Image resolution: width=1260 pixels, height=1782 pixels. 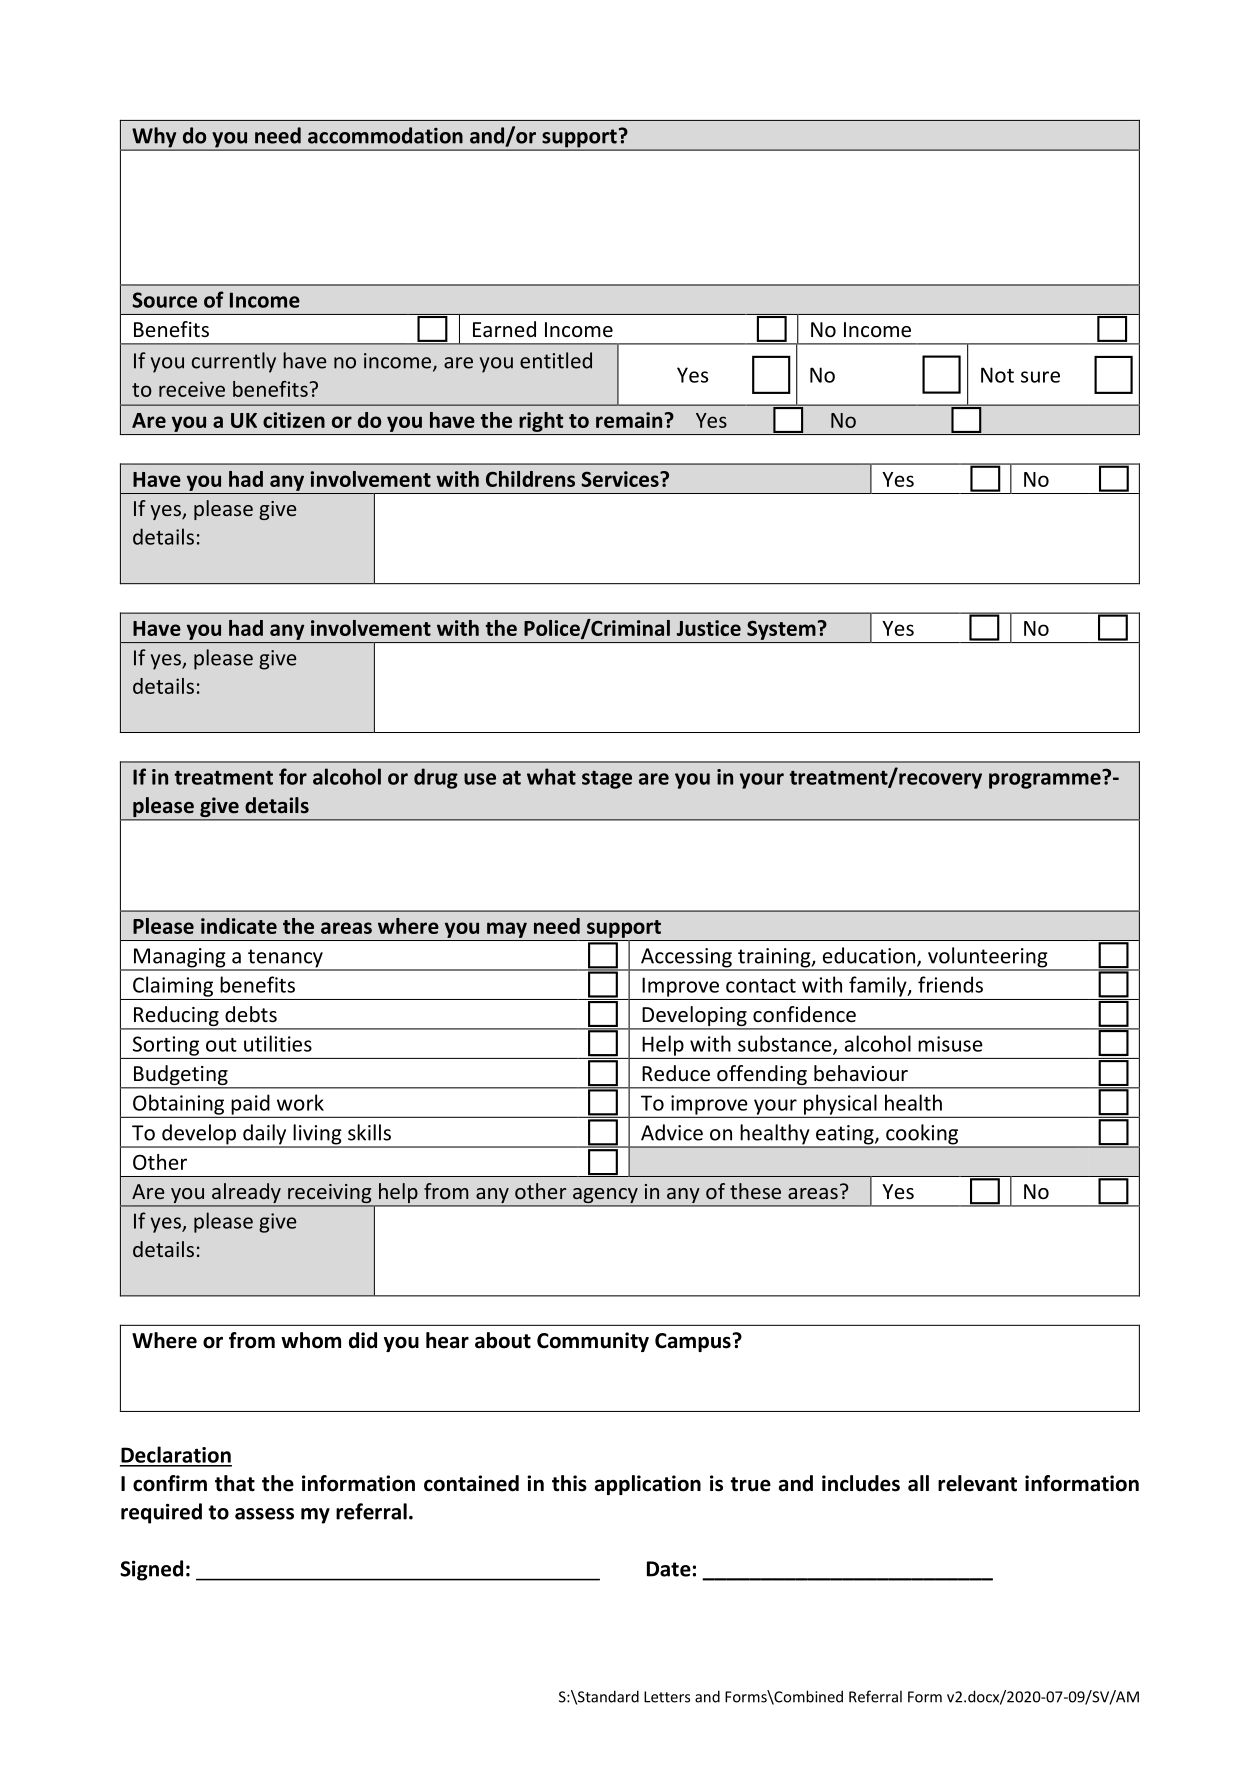 What do you see at coordinates (997, 375) in the screenshot?
I see `Not` at bounding box center [997, 375].
